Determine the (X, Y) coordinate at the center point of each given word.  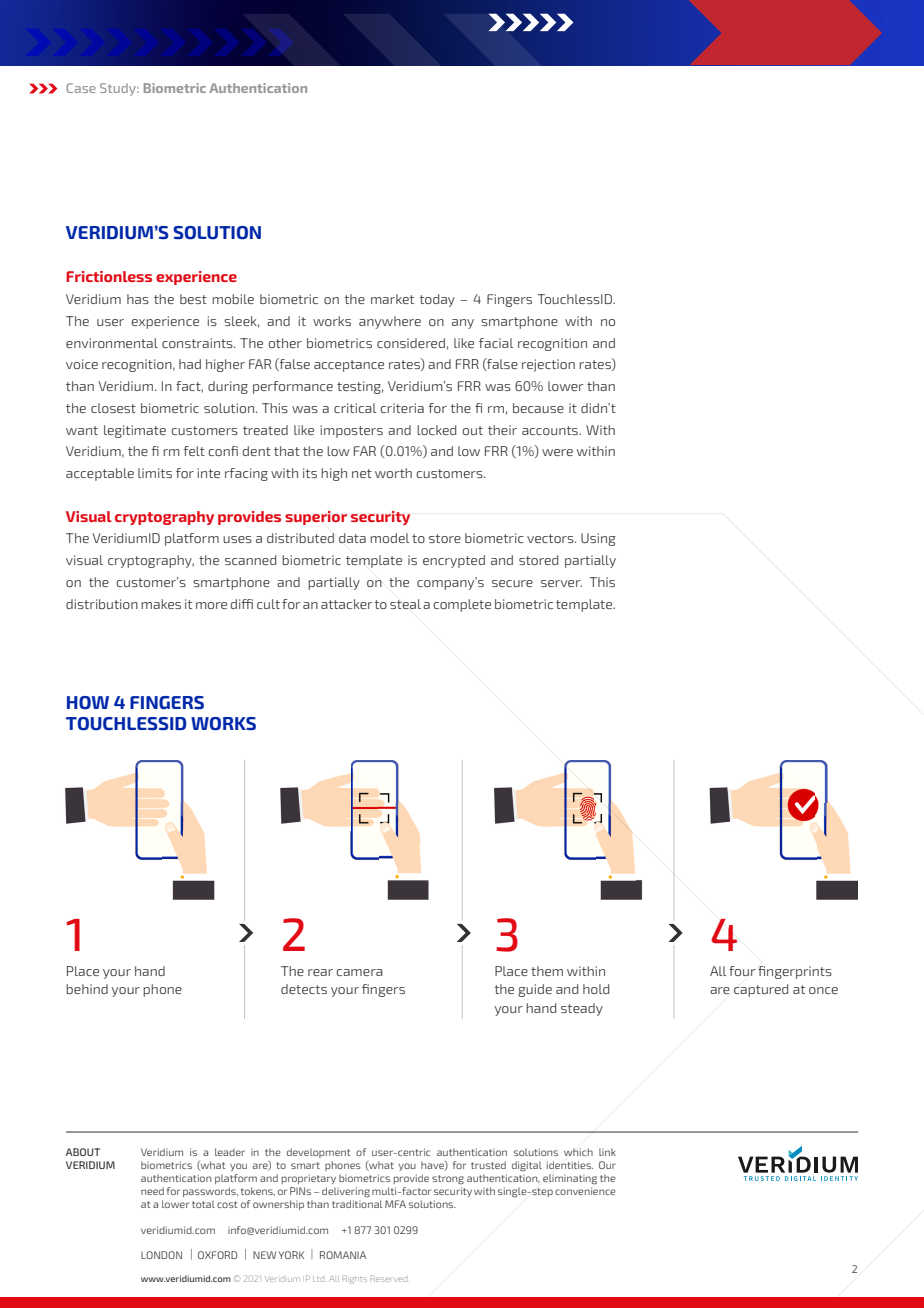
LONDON (161, 1255)
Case (81, 88)
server (561, 583)
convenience (585, 1191)
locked (436, 430)
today (437, 300)
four (742, 971)
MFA (395, 1204)
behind (87, 989)
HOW (88, 703)
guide (535, 990)
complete (462, 605)
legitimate (135, 431)
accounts (551, 430)
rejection (548, 365)
